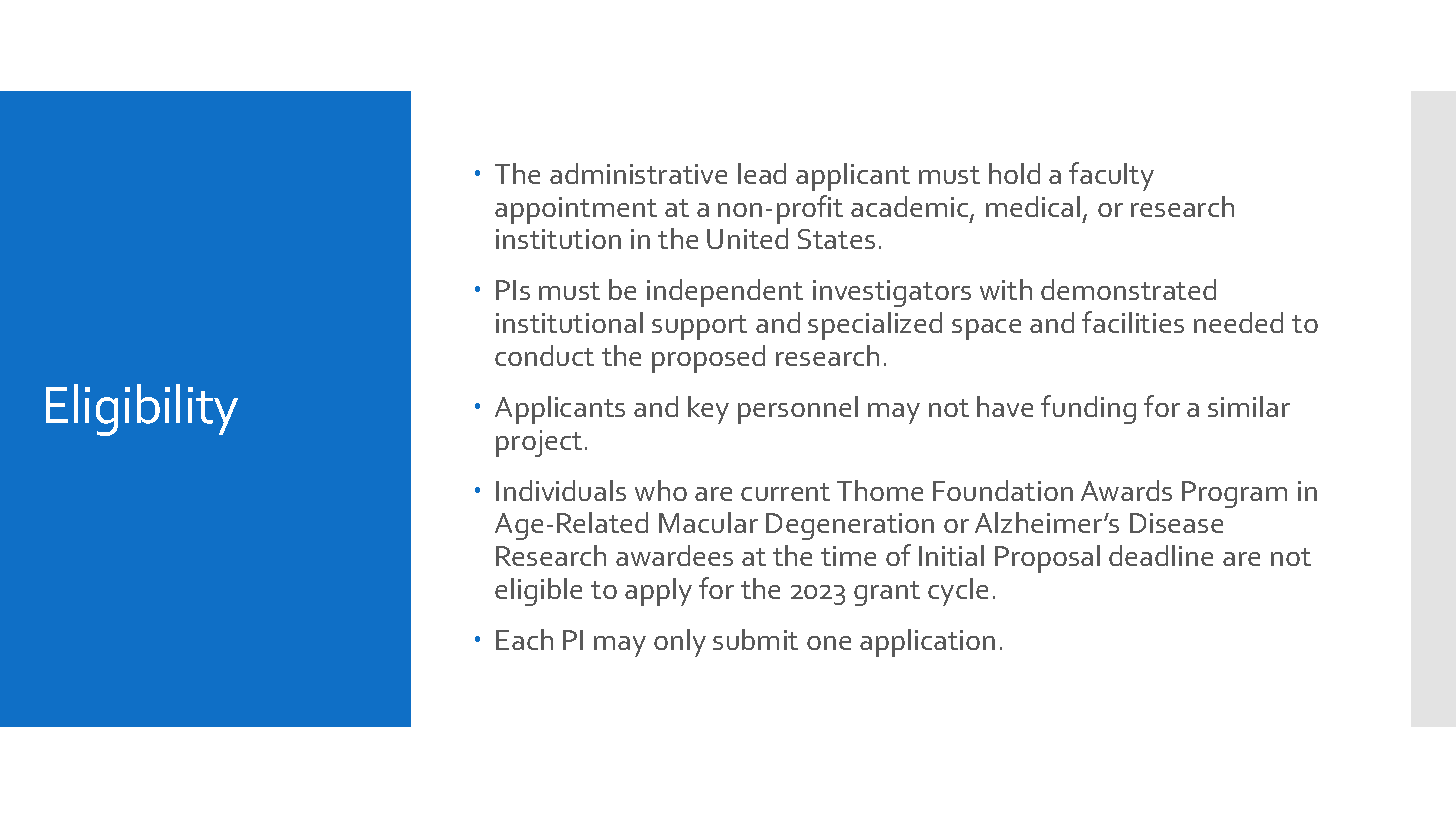 This document has width=1456, height=819. What do you see at coordinates (524, 639) in the document?
I see `Each` at bounding box center [524, 639].
